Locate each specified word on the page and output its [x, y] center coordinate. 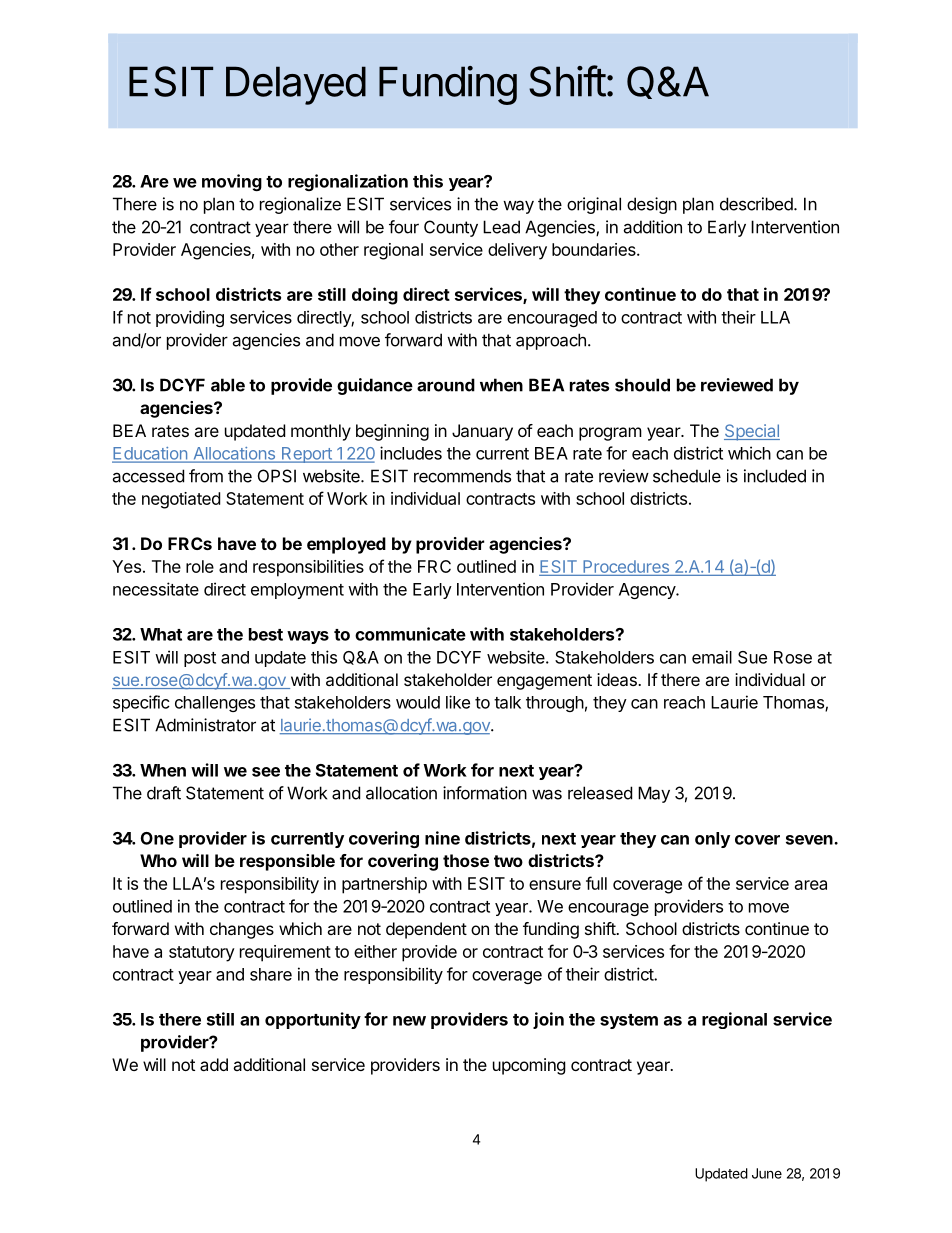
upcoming [529, 1066]
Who [158, 860]
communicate [410, 634]
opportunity [313, 1020]
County [451, 228]
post [200, 659]
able [228, 385]
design [652, 205]
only [712, 840]
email [712, 657]
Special [752, 432]
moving [232, 182]
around [446, 385]
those [466, 860]
